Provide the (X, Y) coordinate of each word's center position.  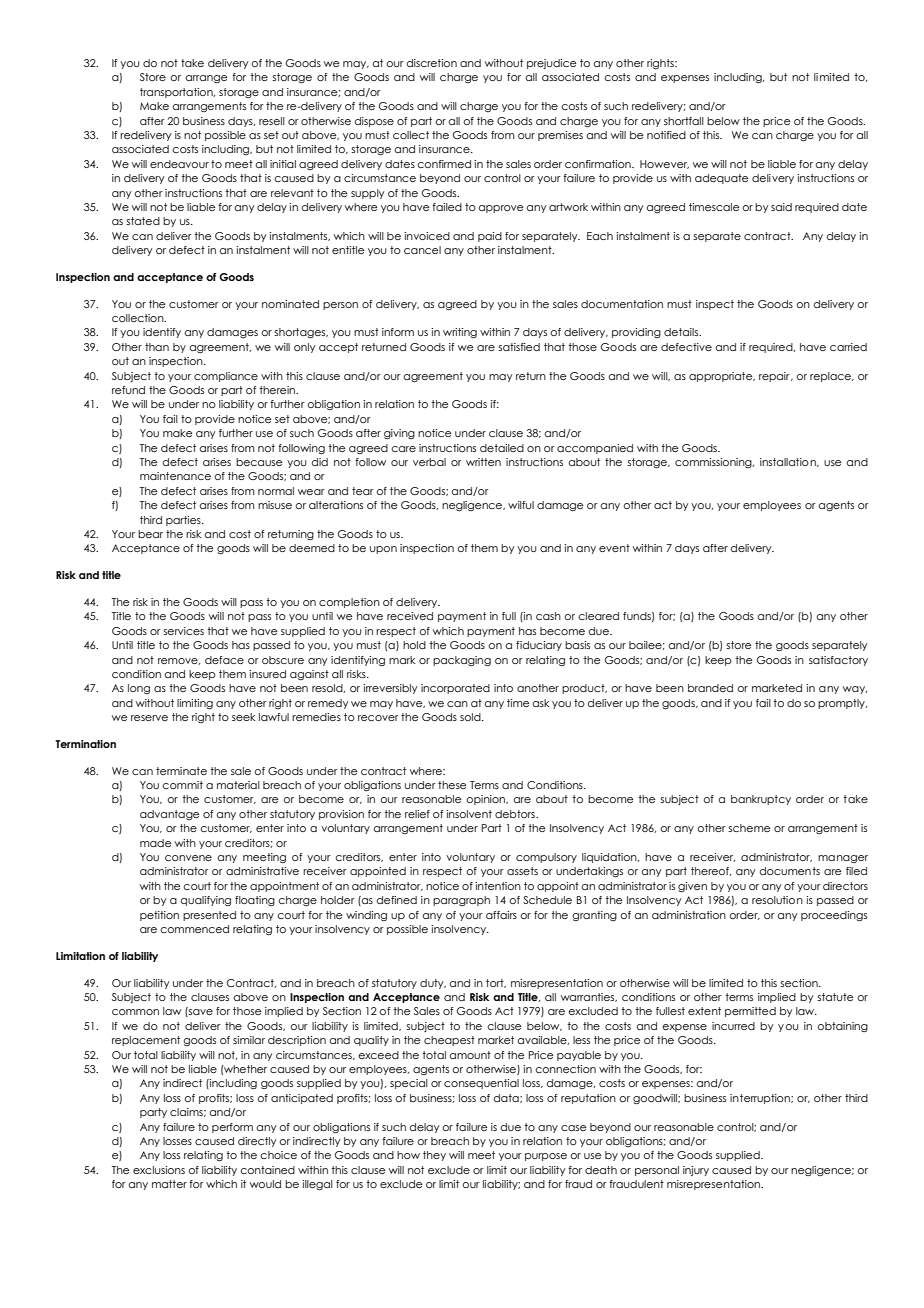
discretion (432, 63)
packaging (462, 661)
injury (696, 1171)
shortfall (684, 121)
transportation (177, 93)
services (183, 631)
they (434, 1156)
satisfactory (838, 661)
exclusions (159, 1170)
